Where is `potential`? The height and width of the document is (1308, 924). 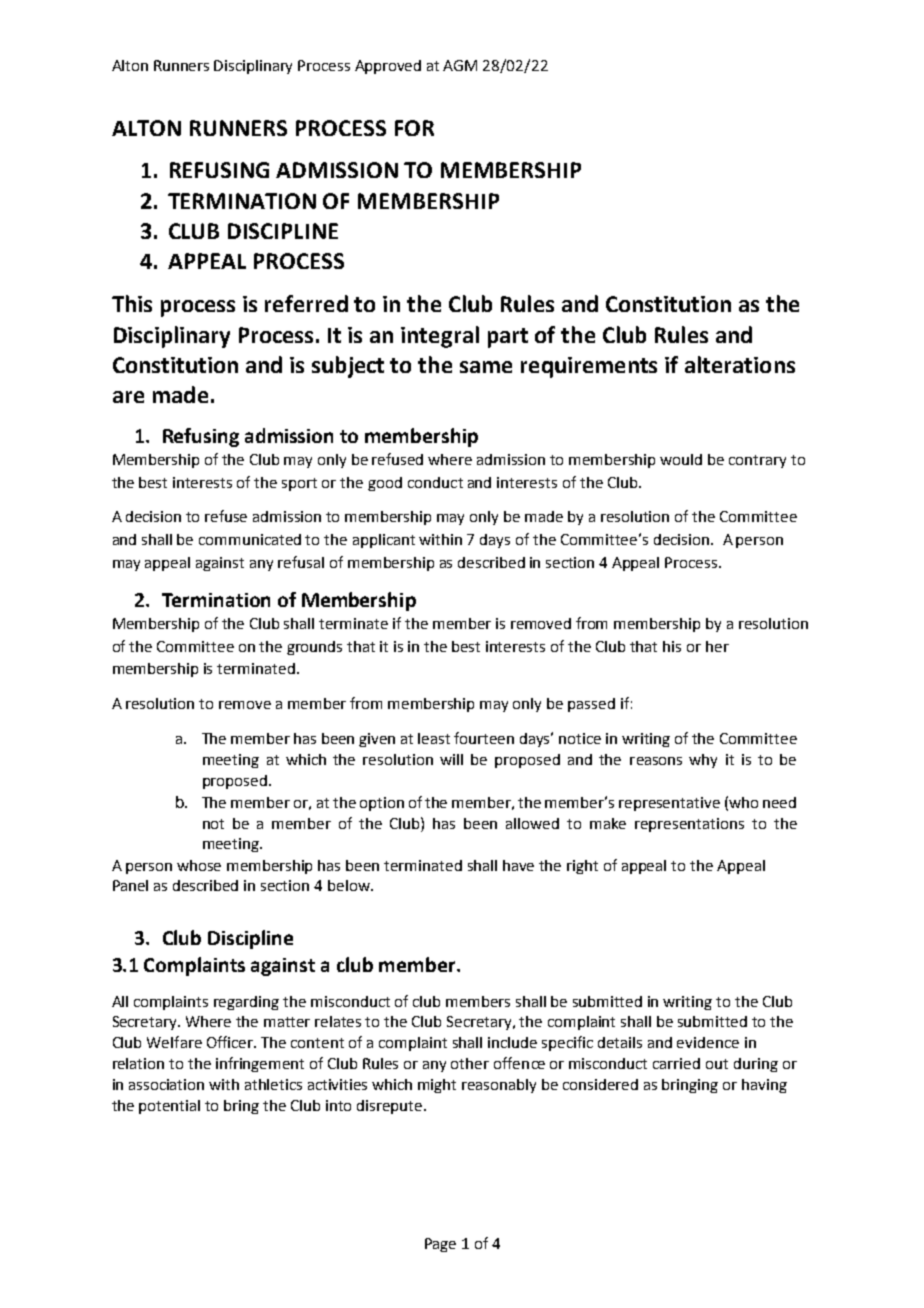
potential is located at coordinates (169, 1107).
